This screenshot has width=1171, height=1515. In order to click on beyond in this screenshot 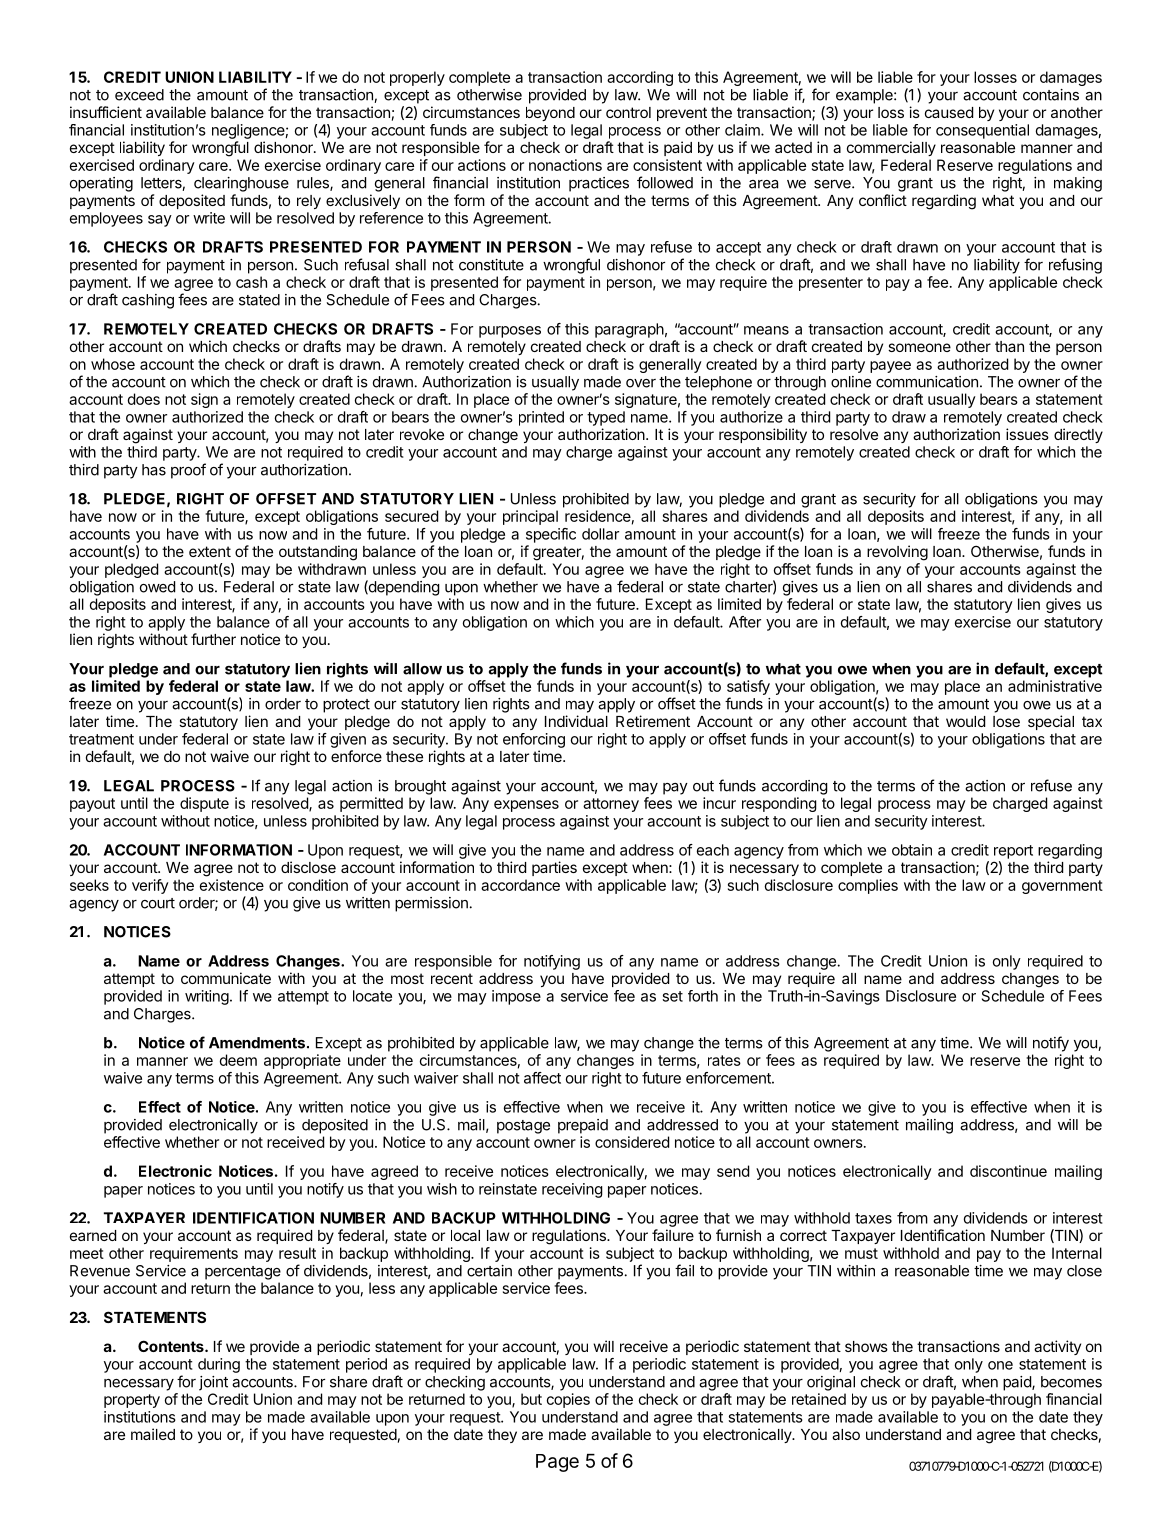, I will do `click(550, 114)`.
